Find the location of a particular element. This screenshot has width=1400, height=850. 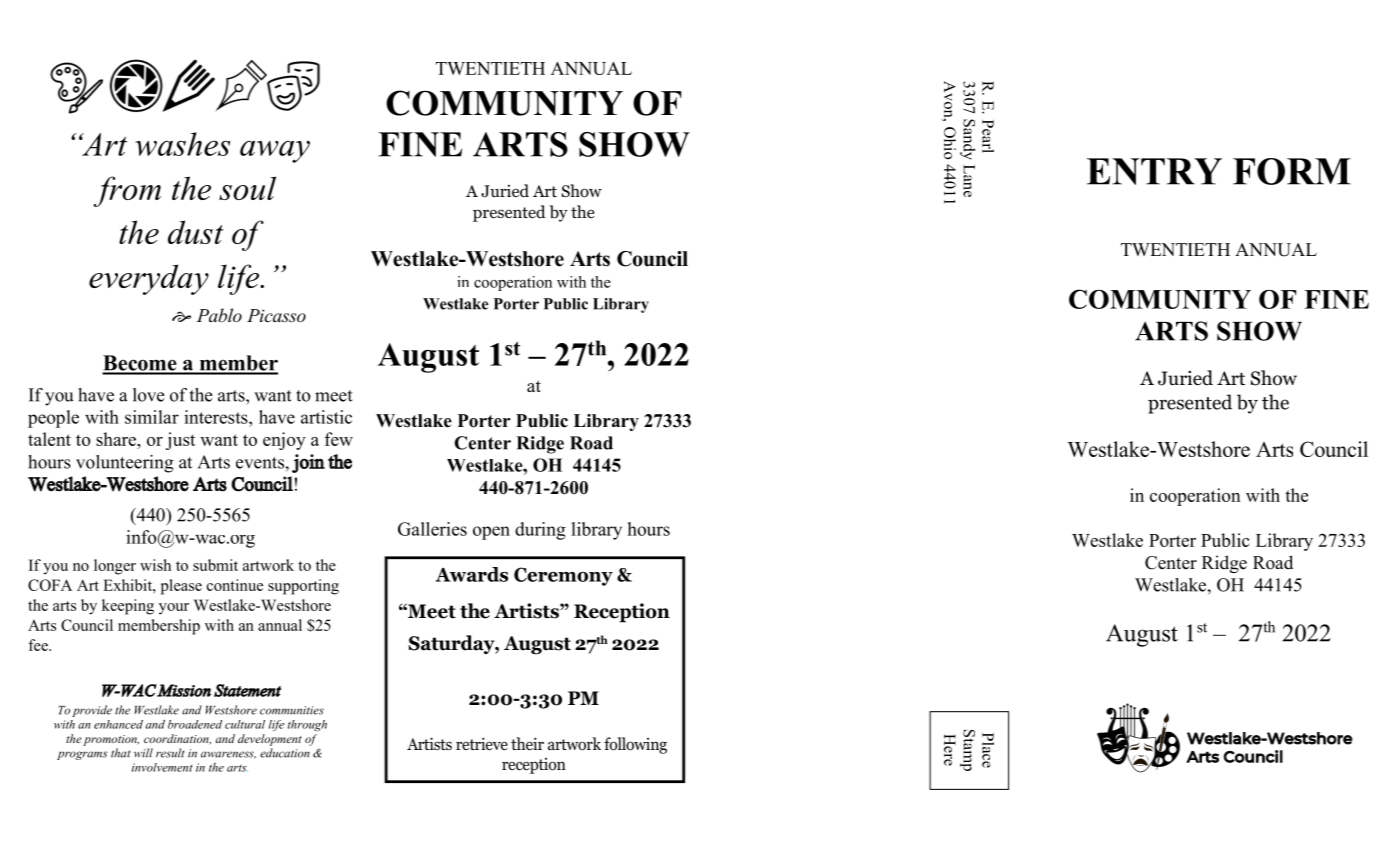

result is located at coordinates (170, 753).
